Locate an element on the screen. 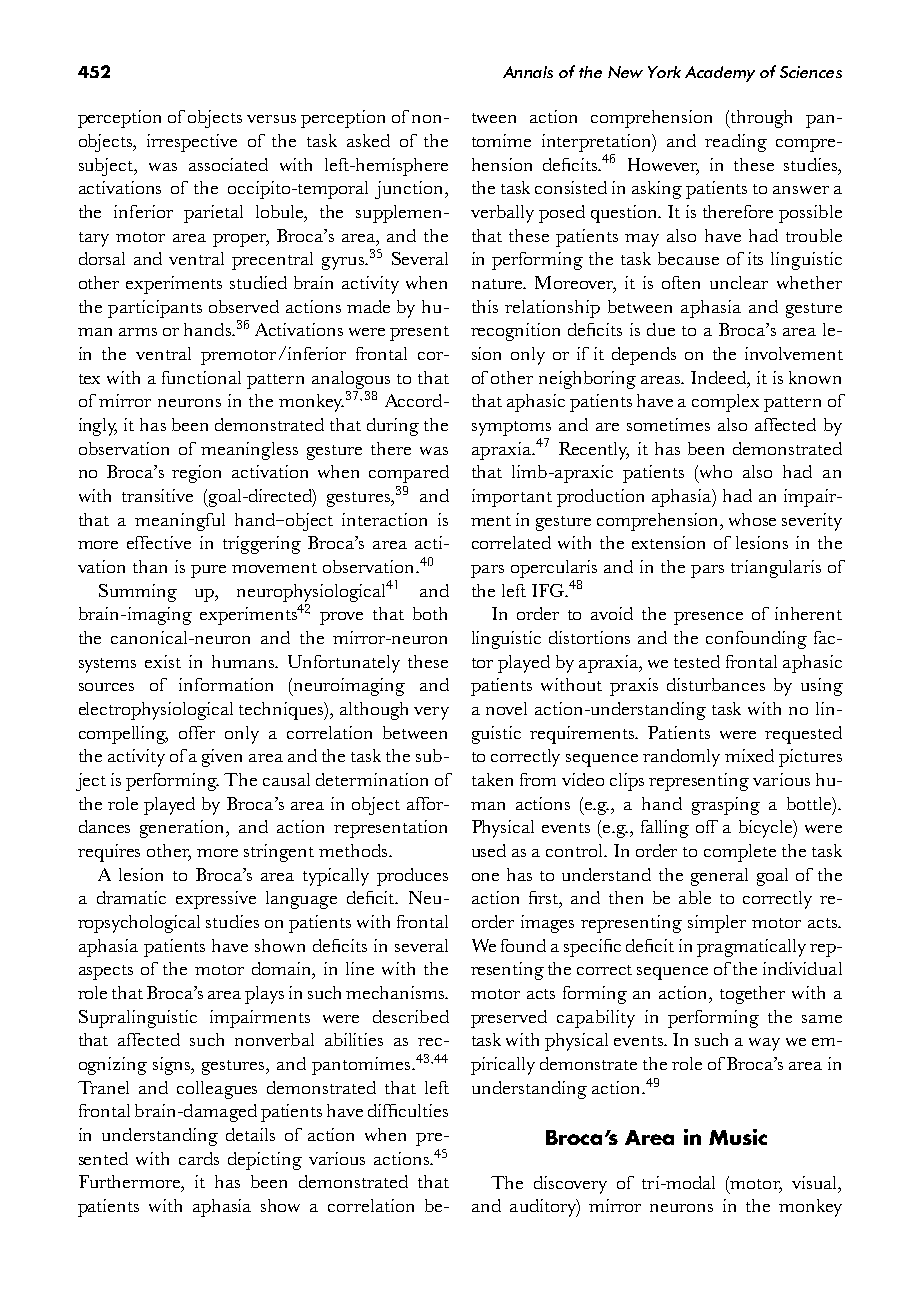  recognition is located at coordinates (515, 332).
